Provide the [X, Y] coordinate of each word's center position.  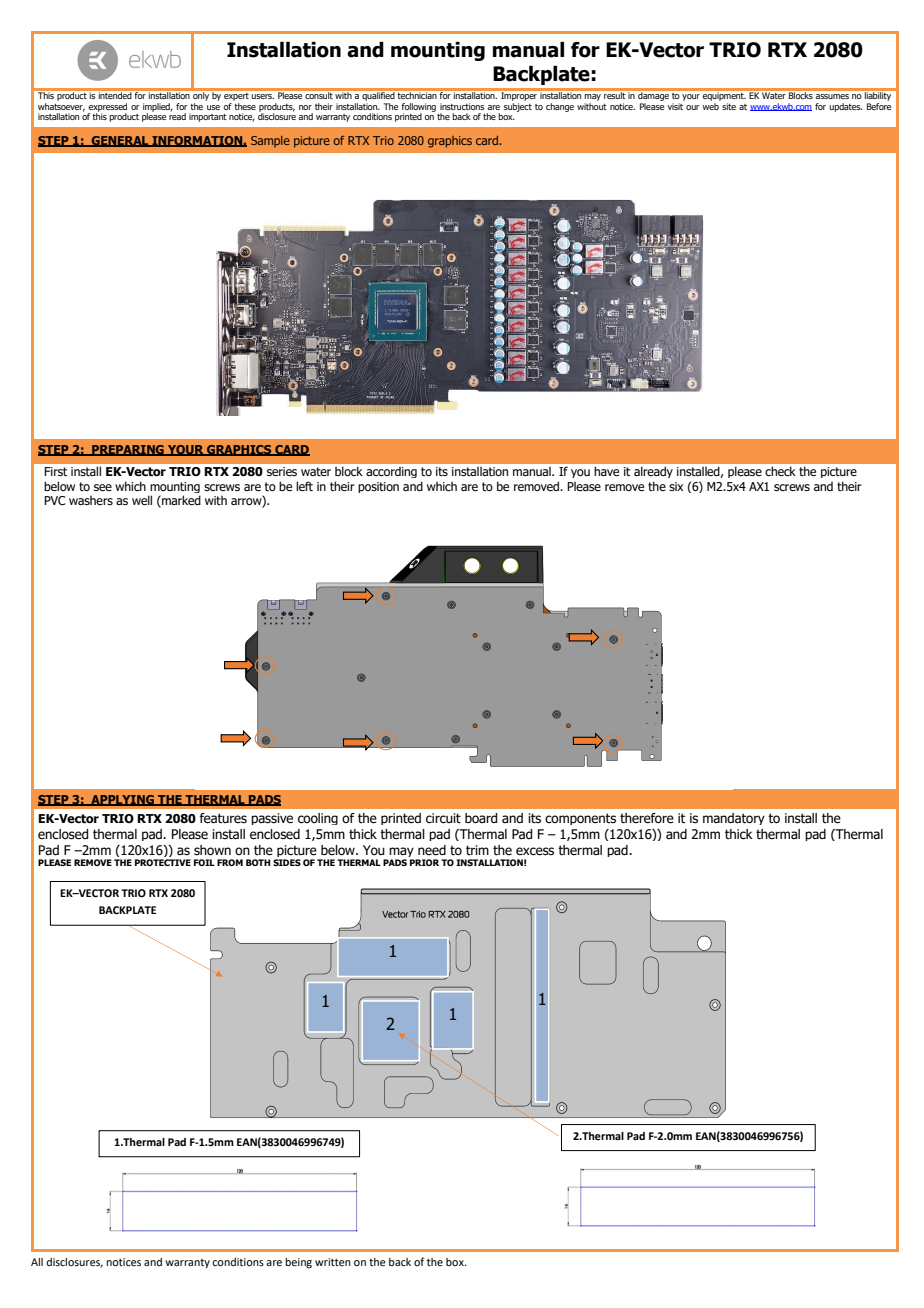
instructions [462, 106]
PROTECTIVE [163, 862]
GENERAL [120, 141]
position [378, 487]
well [142, 500]
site [729, 106]
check [780, 471]
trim [477, 850]
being [298, 1263]
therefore [647, 818]
